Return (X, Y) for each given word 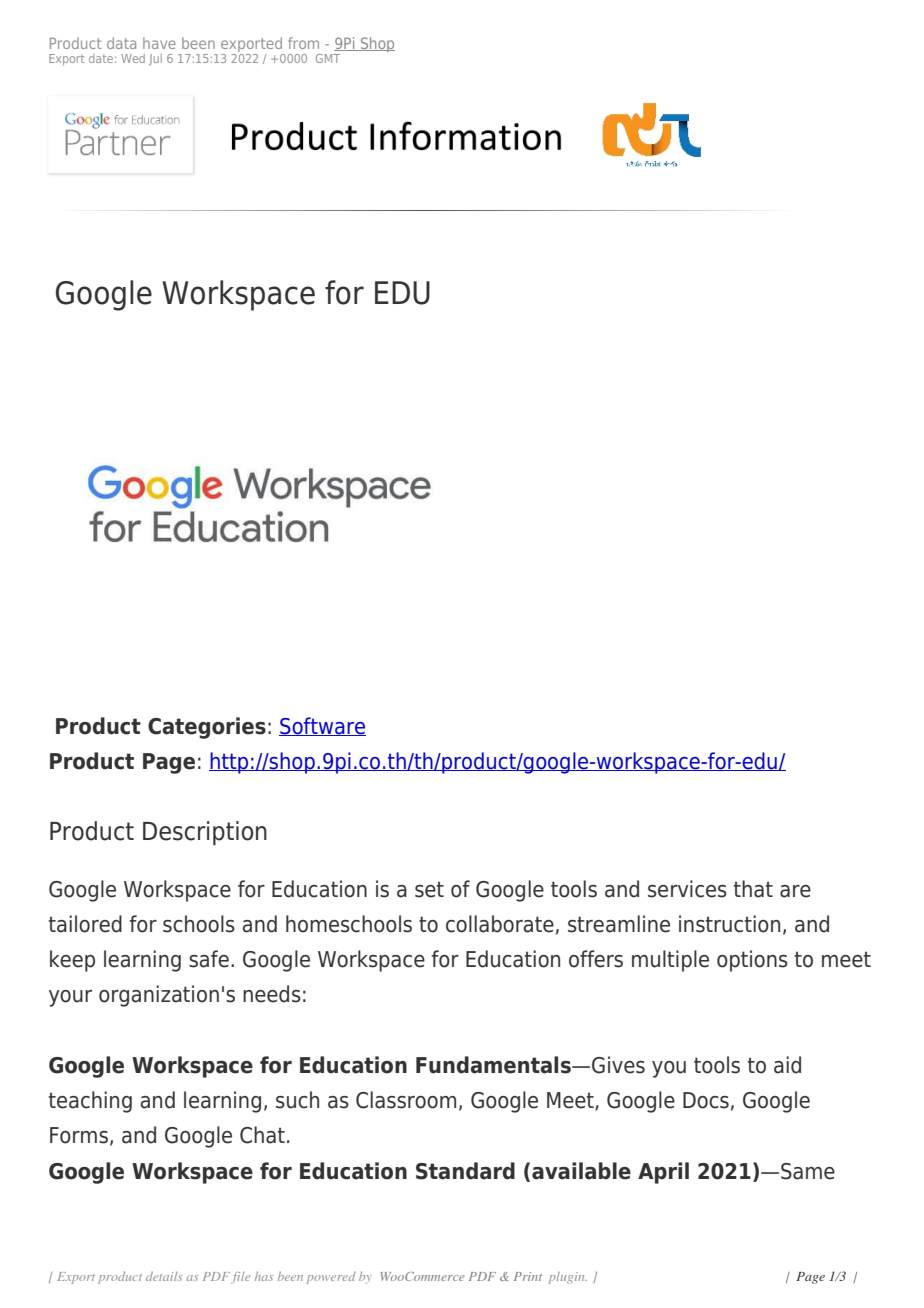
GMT (328, 58)
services (687, 889)
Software (322, 726)
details (164, 1276)
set (429, 889)
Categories (207, 728)
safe (209, 959)
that (753, 889)
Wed (133, 58)
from (303, 43)
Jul (155, 59)
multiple (670, 961)
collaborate (500, 924)
